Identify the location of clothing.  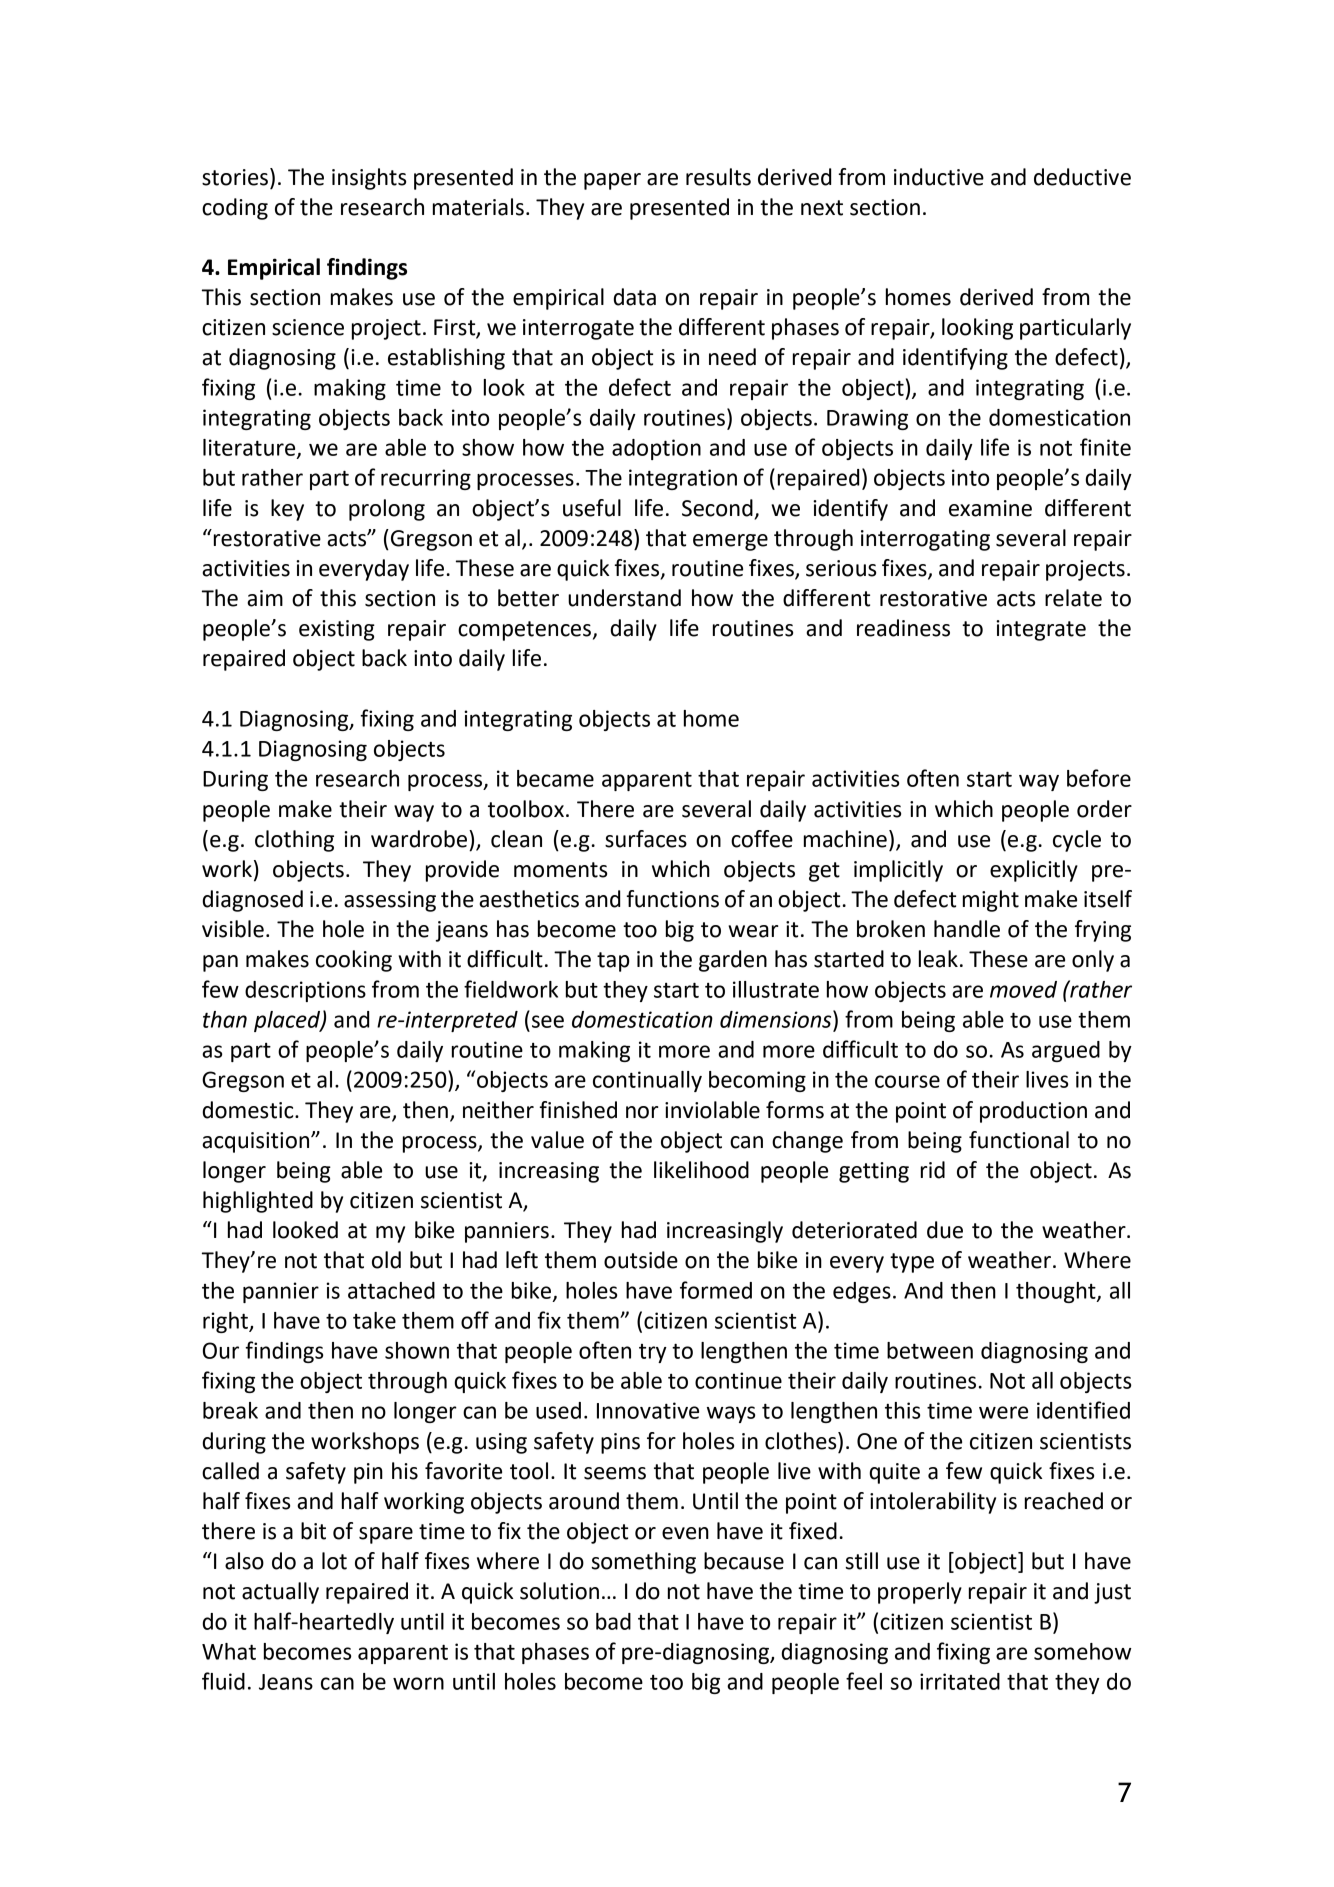
(294, 841).
